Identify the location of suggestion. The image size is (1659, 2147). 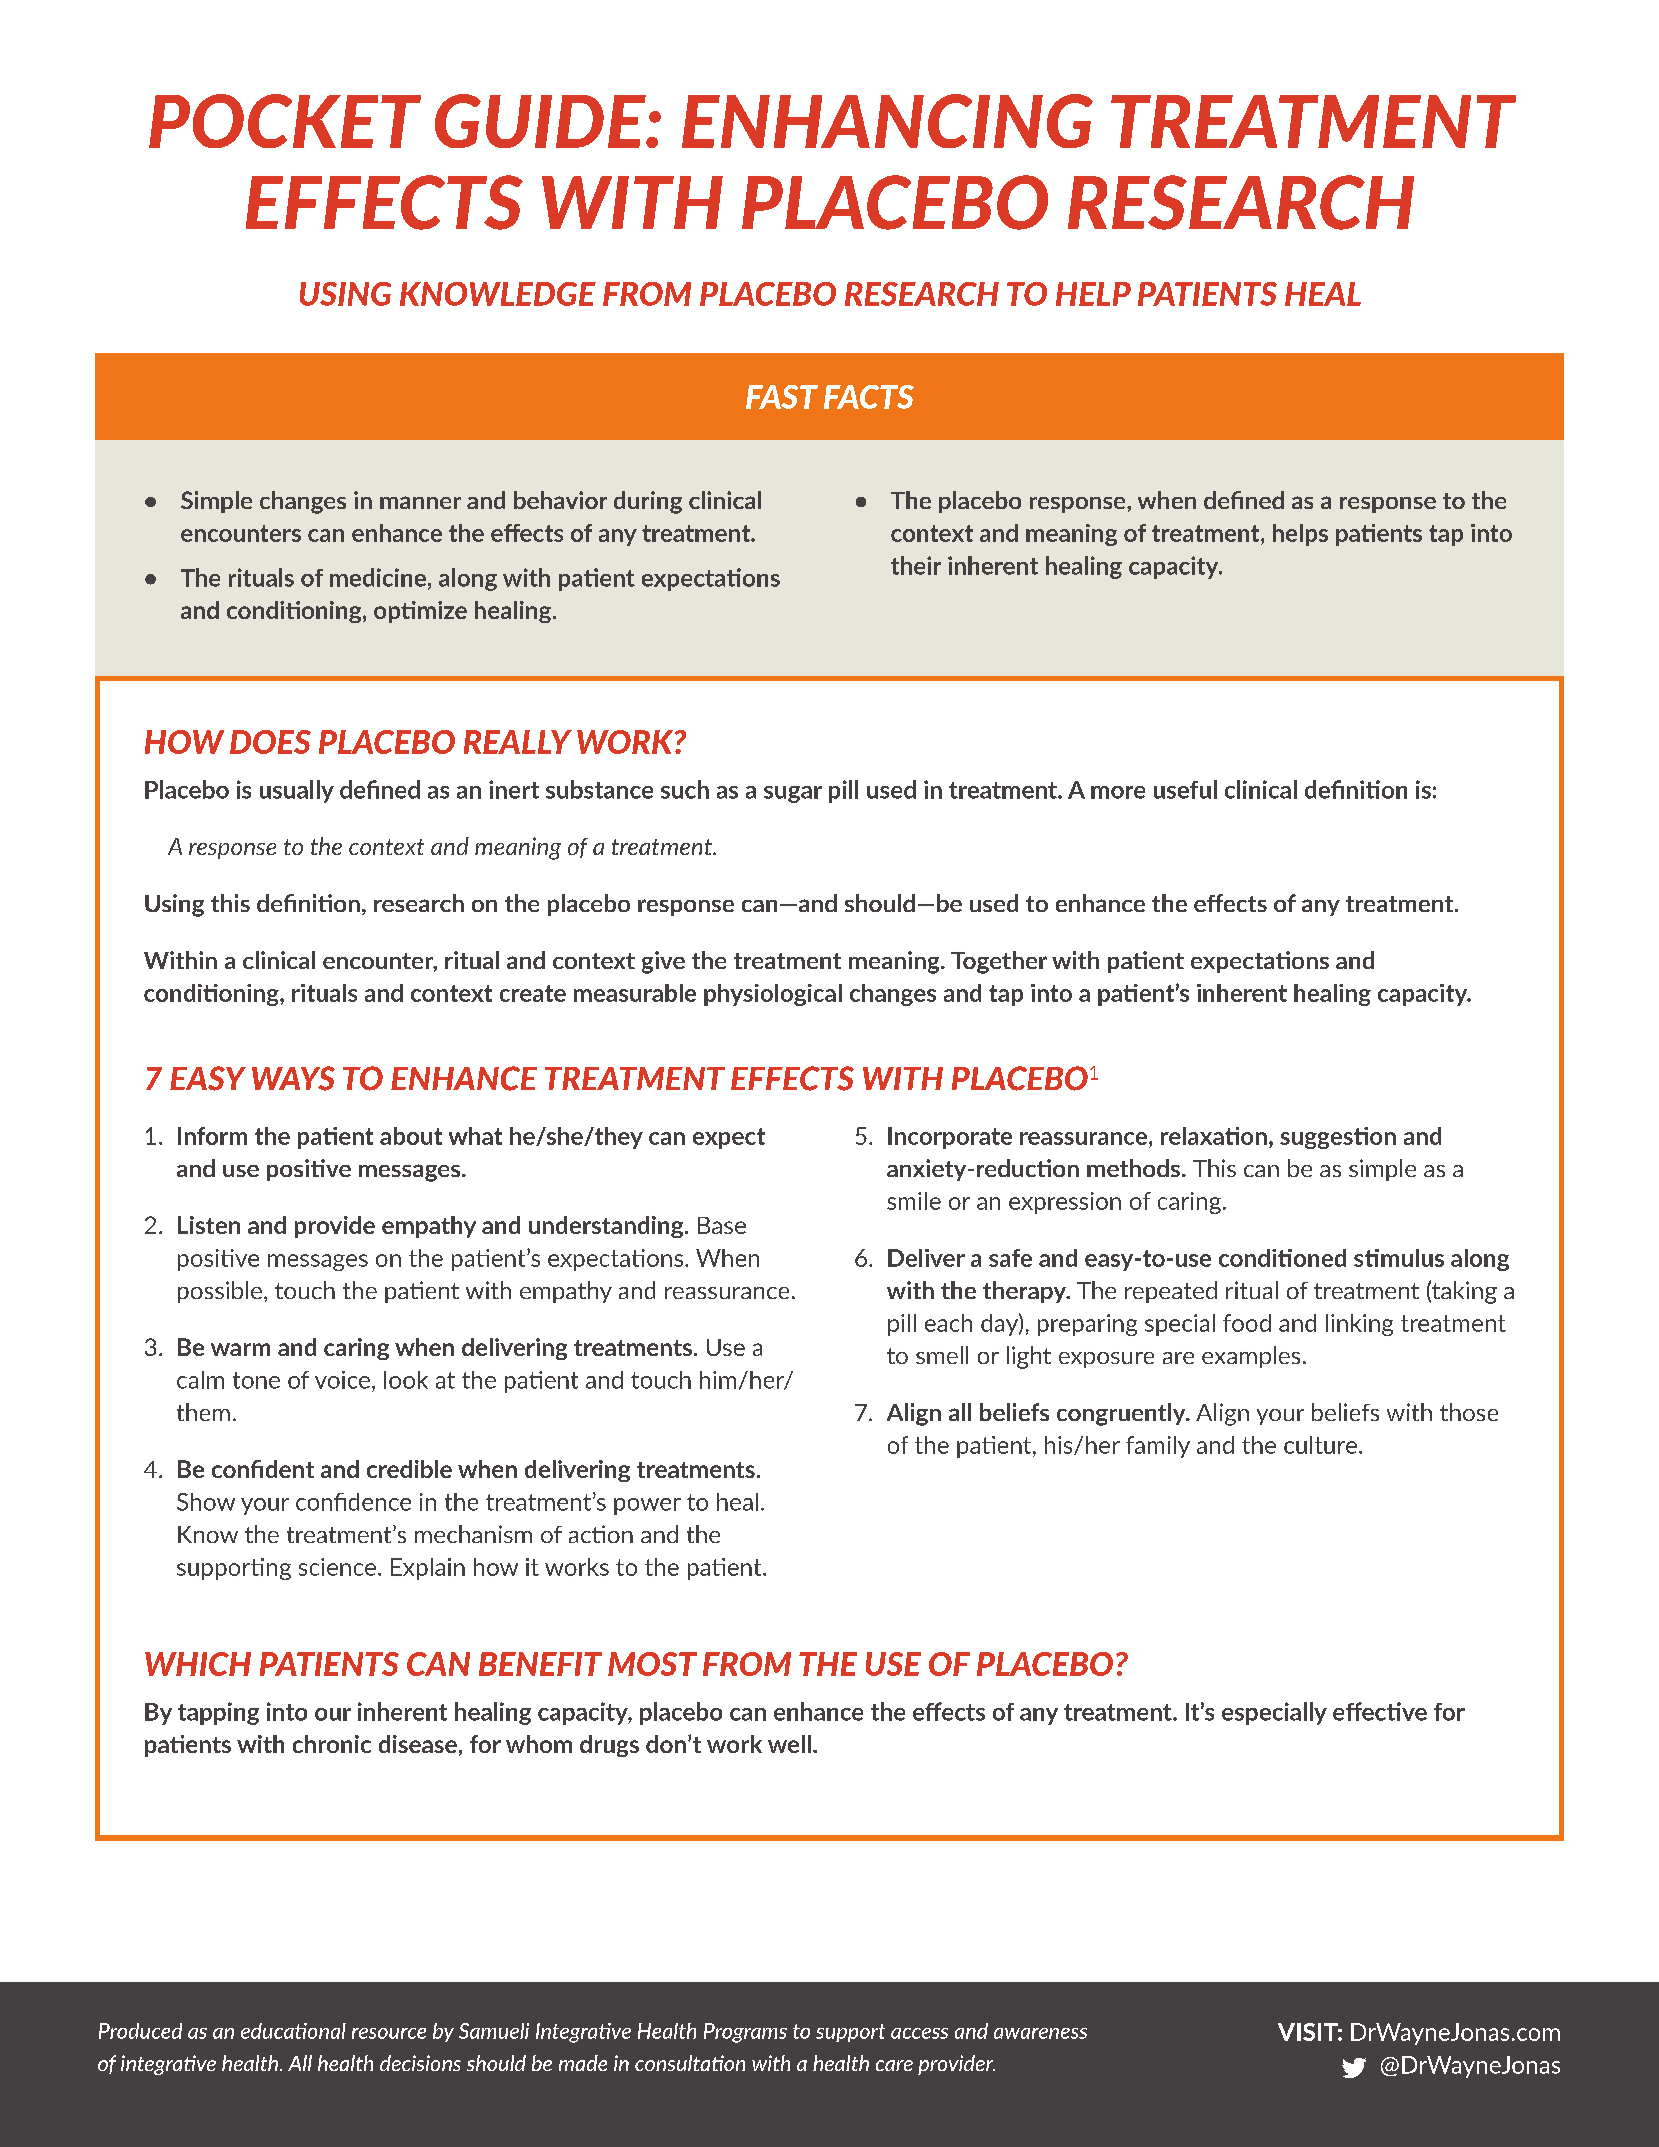
(1338, 1138).
